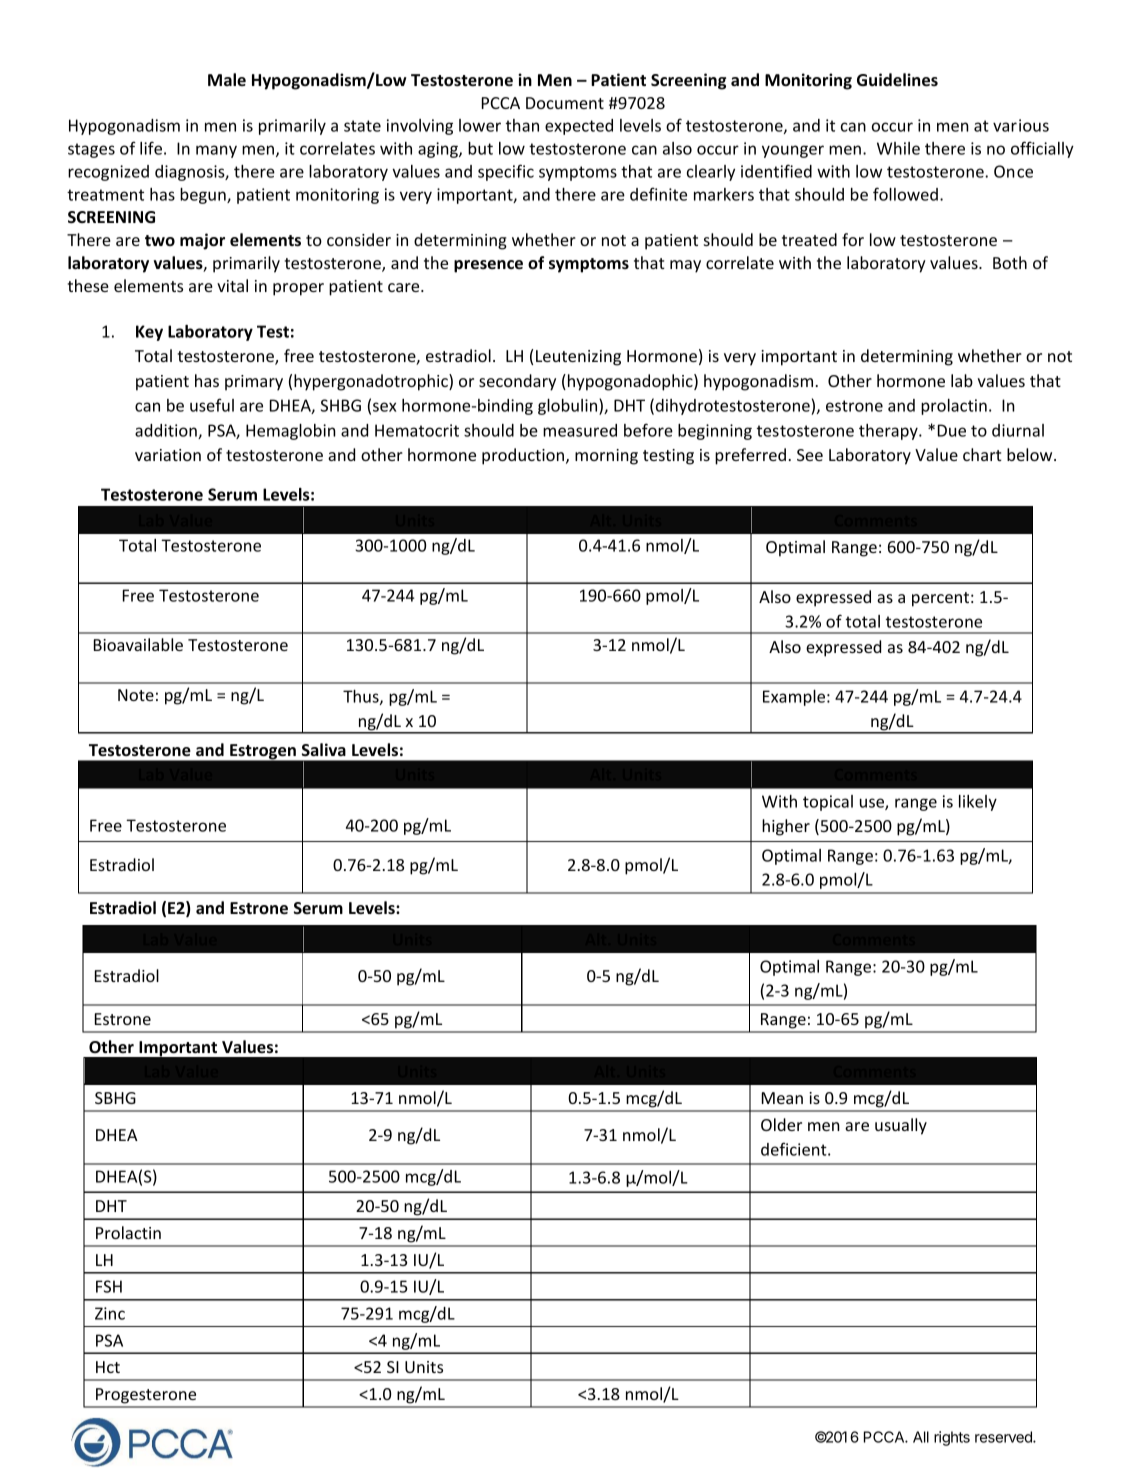  I want to click on likely, so click(978, 803).
